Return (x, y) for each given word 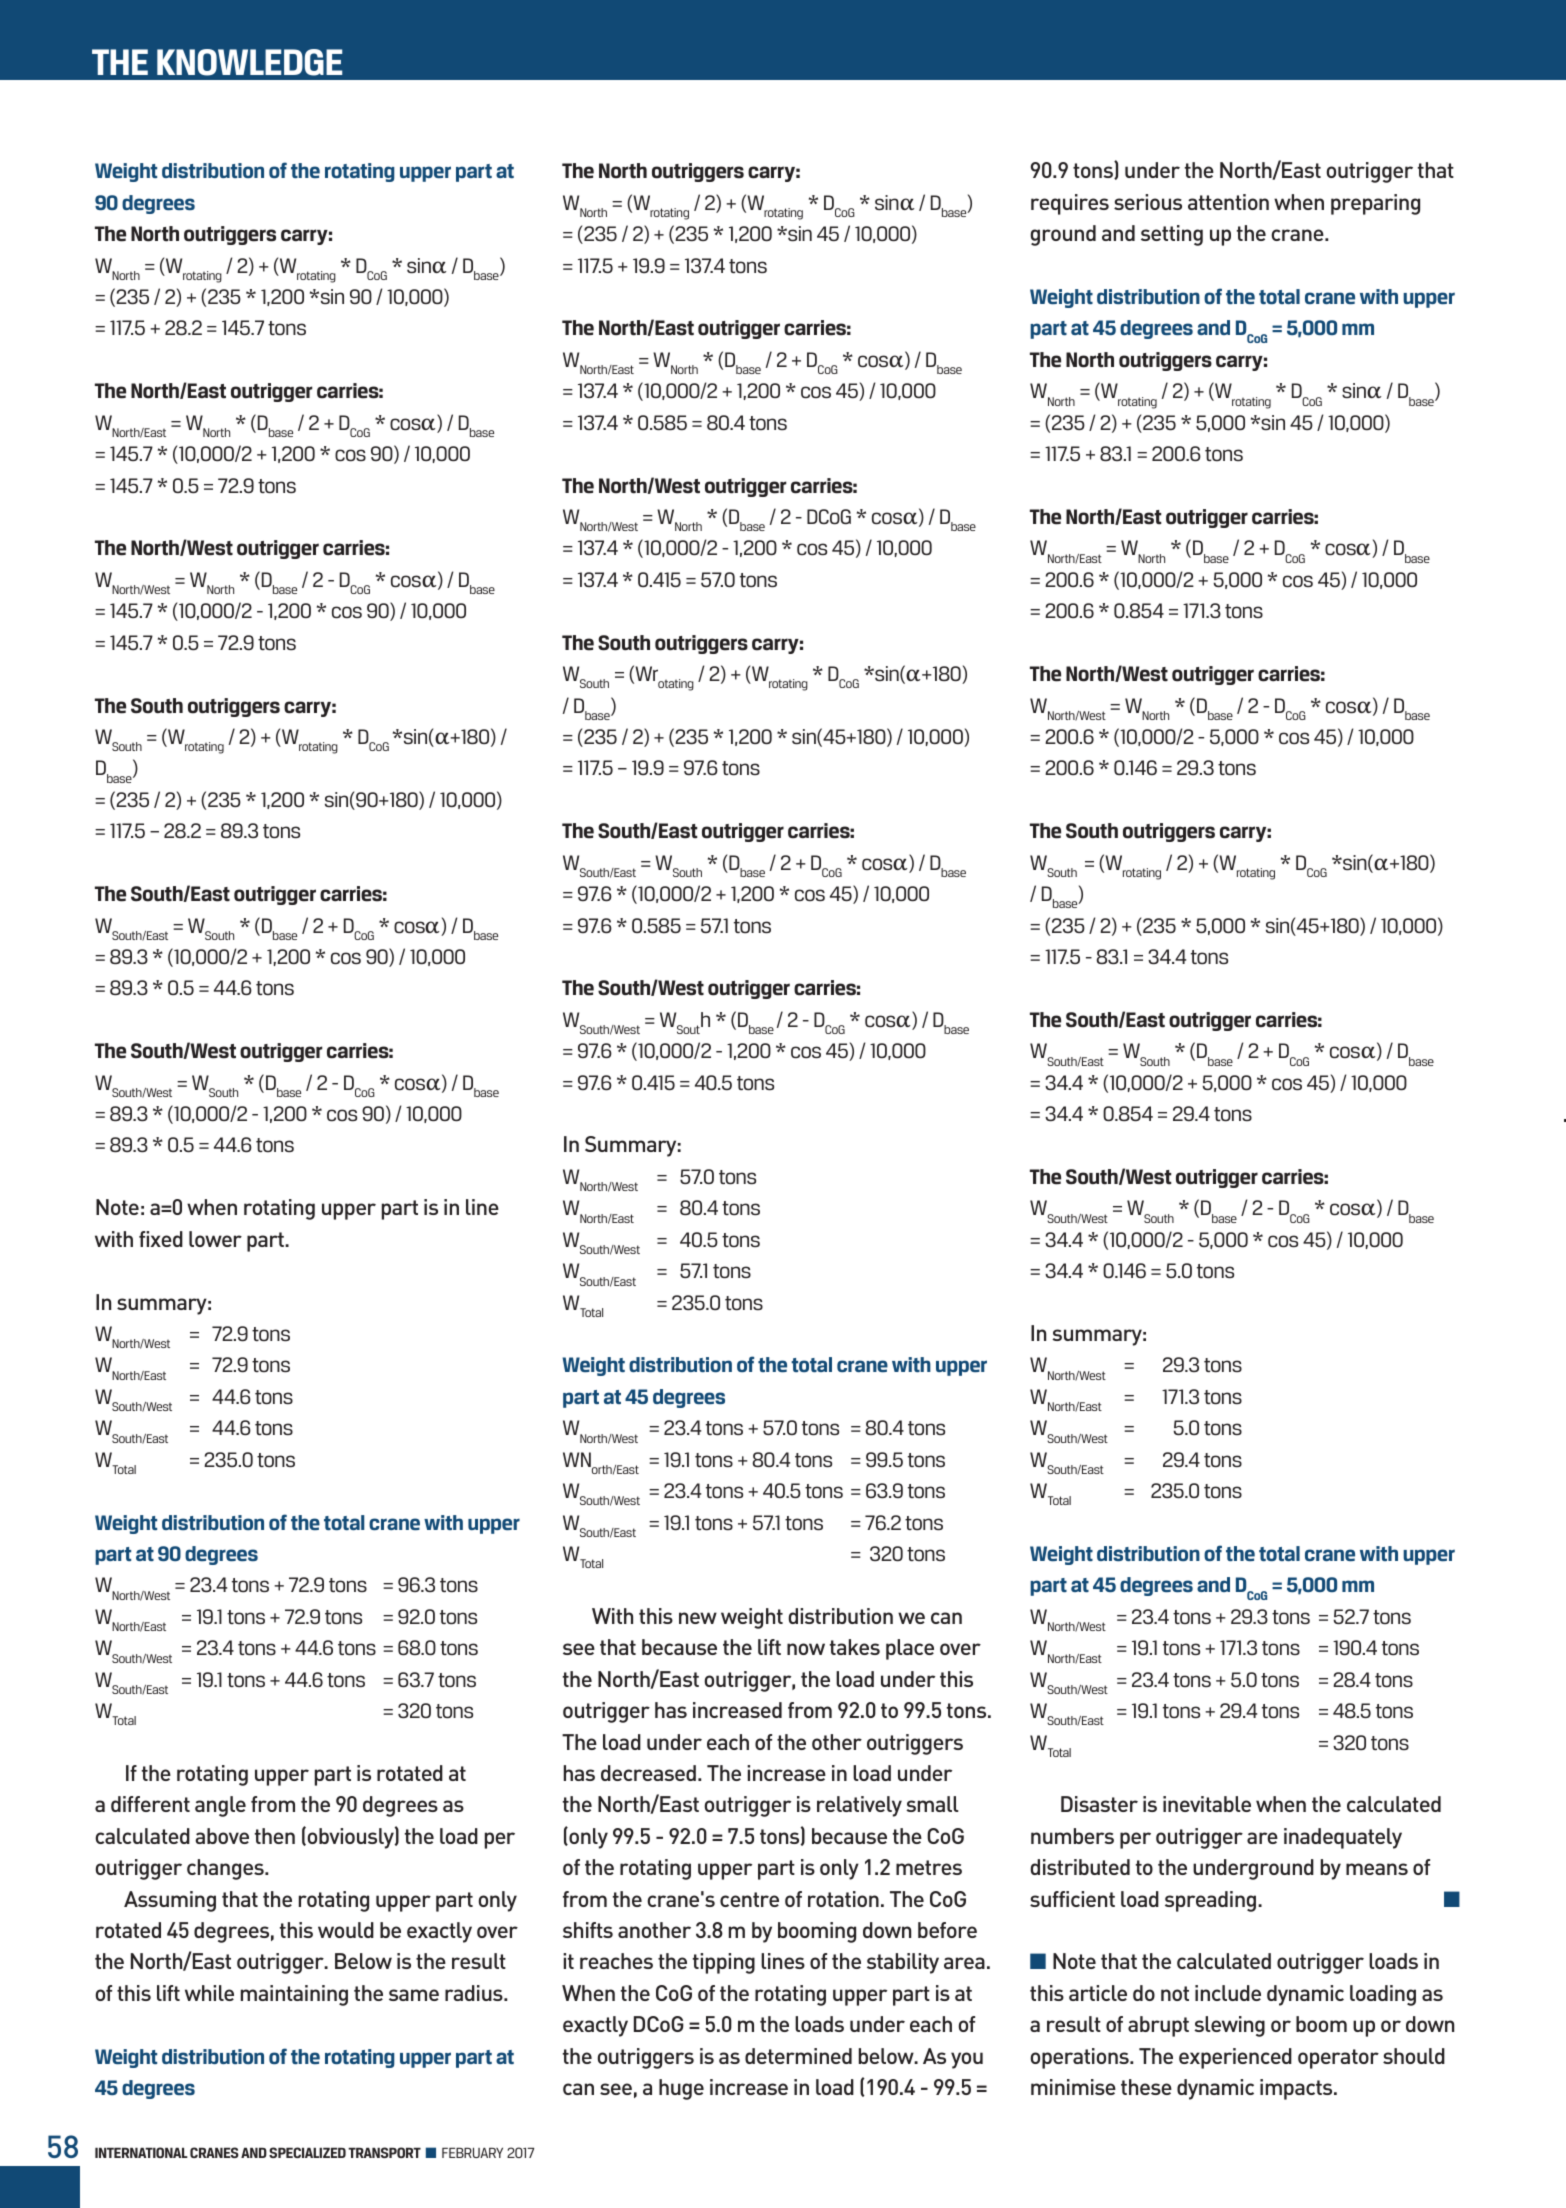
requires (1070, 204)
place (910, 1649)
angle (220, 1806)
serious (1148, 202)
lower (215, 1239)
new (698, 1618)
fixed (161, 1239)
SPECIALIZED (307, 2152)
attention (1228, 202)
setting (1172, 235)
